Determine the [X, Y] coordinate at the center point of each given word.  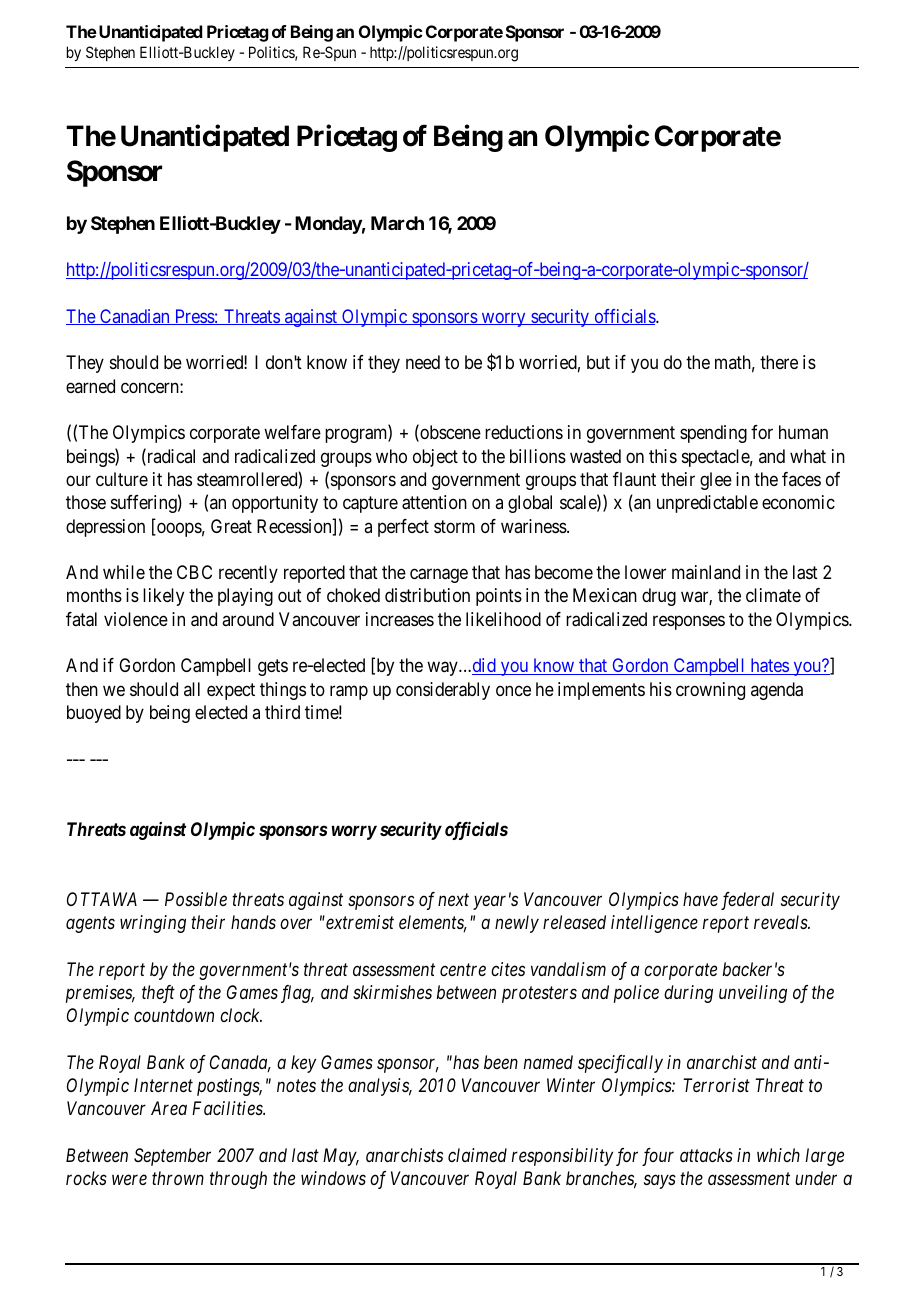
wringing [153, 924]
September [172, 1157]
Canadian [135, 317]
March [397, 223]
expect [231, 691]
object [435, 458]
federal [747, 901]
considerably [443, 691]
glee [716, 481]
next [453, 900]
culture [122, 479]
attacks [706, 1155]
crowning [710, 691]
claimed [477, 1155]
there [779, 362]
